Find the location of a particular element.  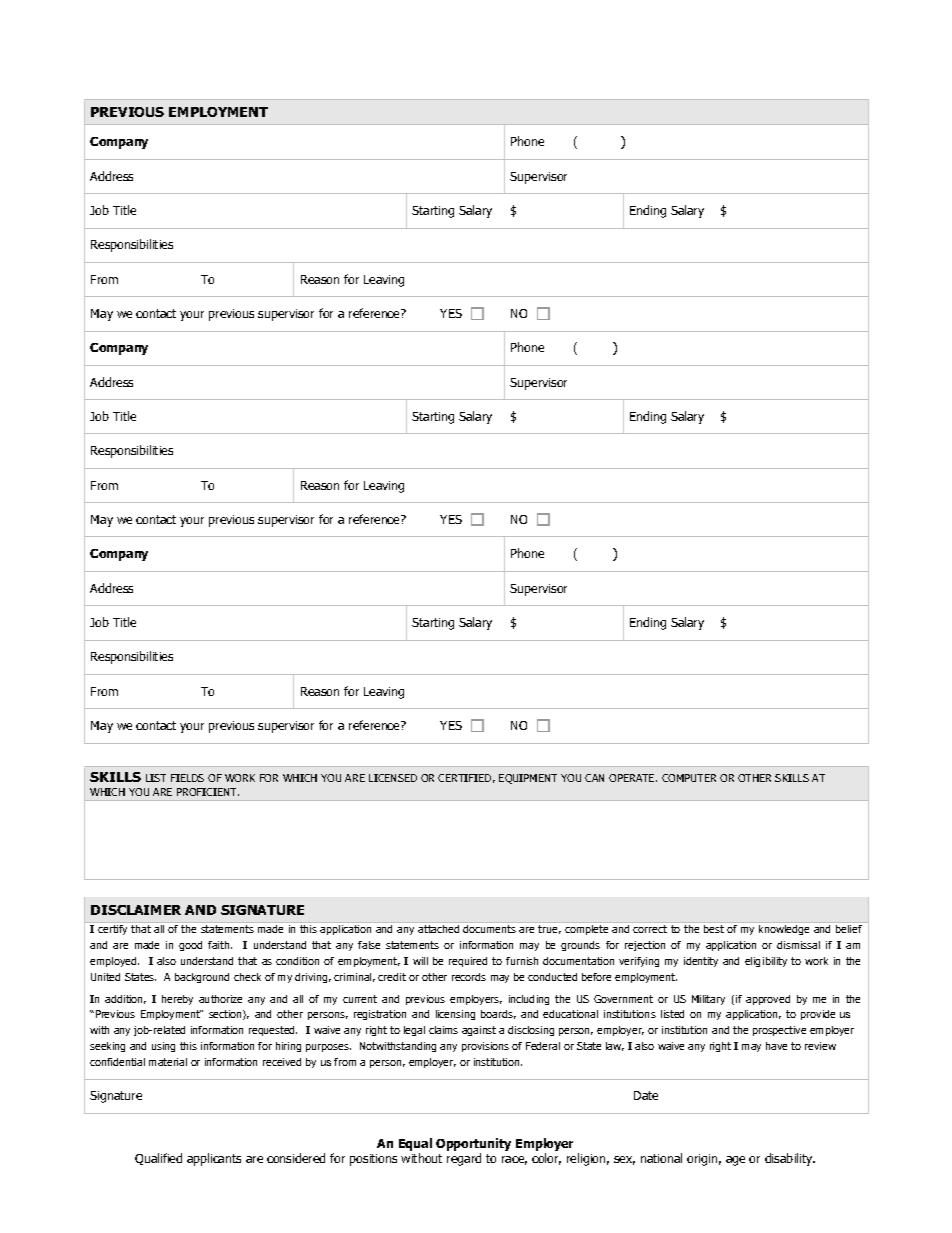

COMPUTER is located at coordinates (689, 778).
